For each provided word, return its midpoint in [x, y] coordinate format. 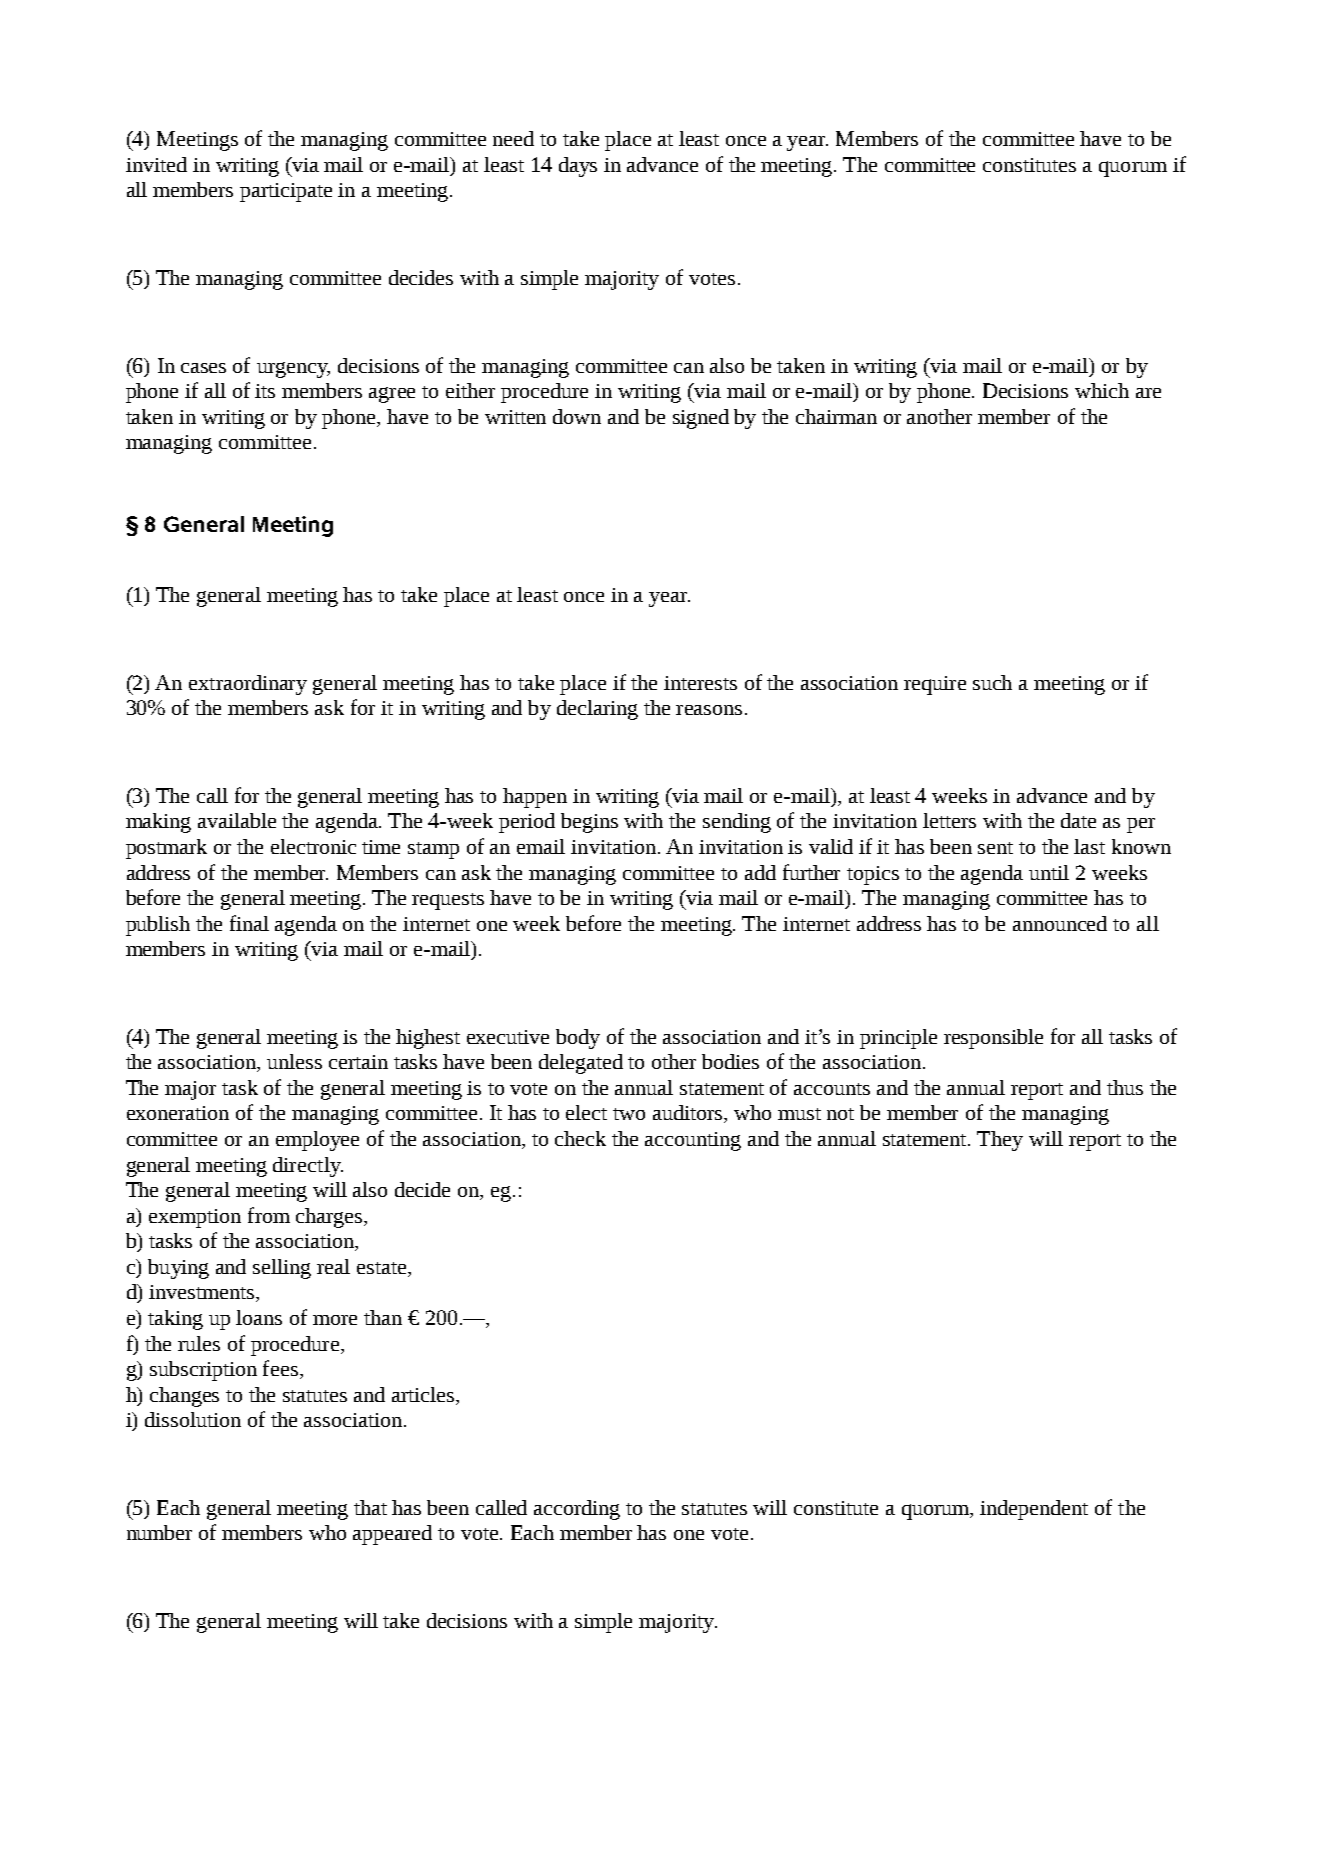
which [1102, 390]
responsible [993, 1039]
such [992, 682]
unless [294, 1061]
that [370, 1507]
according [577, 1510]
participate [286, 192]
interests [700, 683]
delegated [581, 1064]
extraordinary [248, 685]
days [578, 167]
